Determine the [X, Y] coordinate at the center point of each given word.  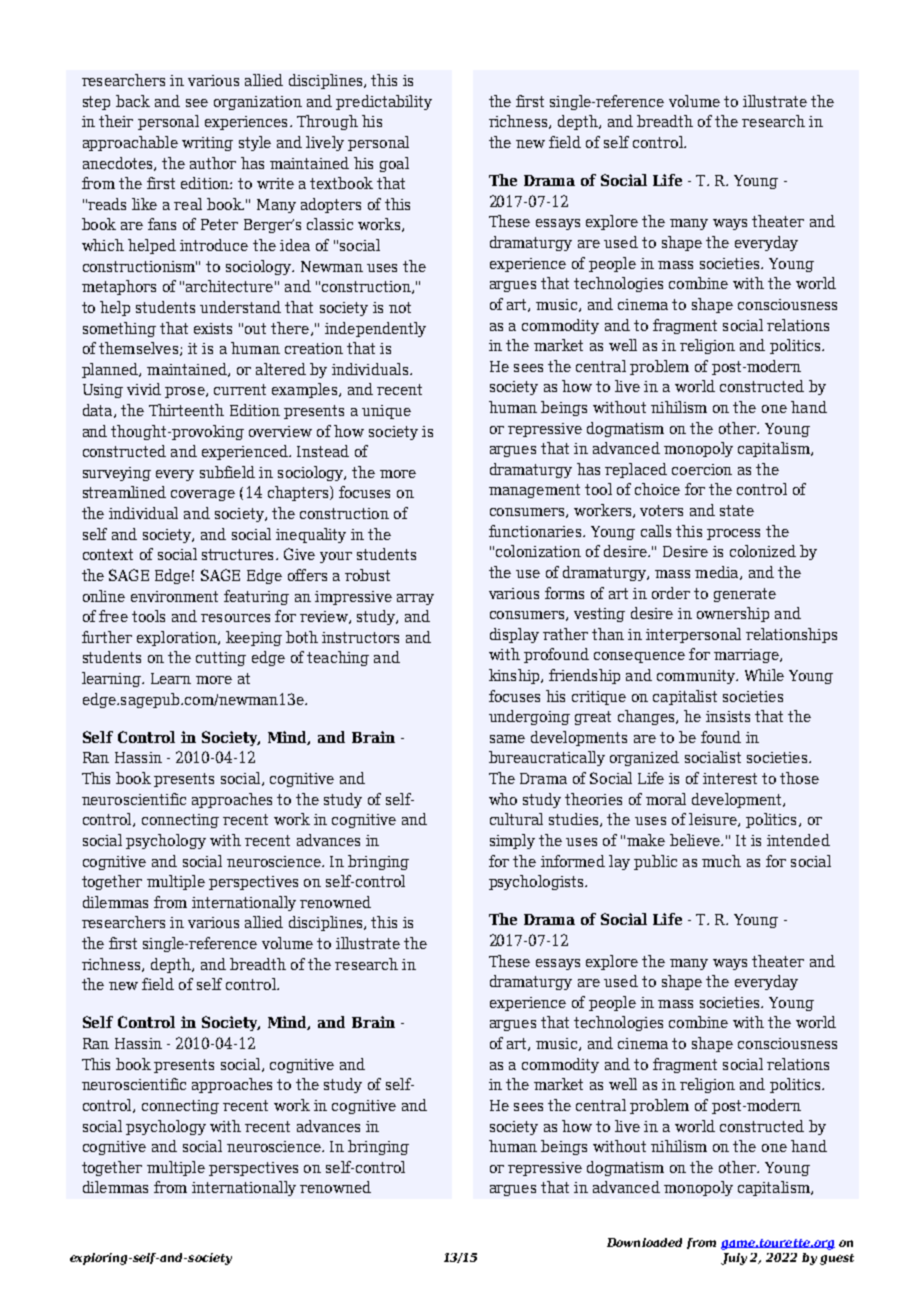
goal [394, 164]
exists [213, 328]
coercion [702, 469]
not [400, 307]
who [503, 799]
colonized [763, 551]
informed [573, 861]
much [721, 861]
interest [730, 778]
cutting [221, 659]
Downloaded [644, 1242]
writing [207, 144]
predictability [384, 102]
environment [174, 596]
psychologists [537, 882]
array [415, 599]
